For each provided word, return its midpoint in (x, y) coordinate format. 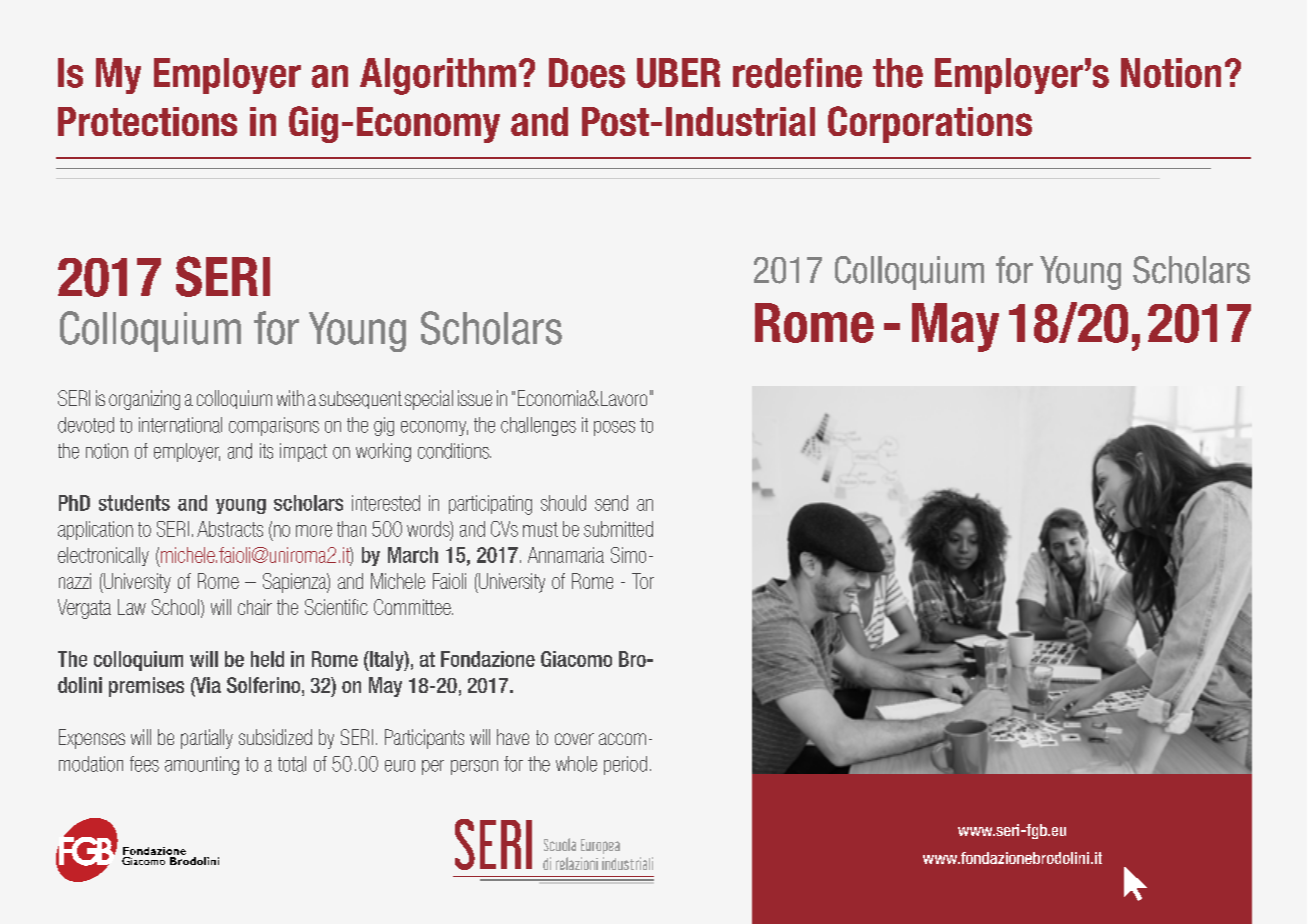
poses (614, 428)
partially (207, 739)
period (625, 765)
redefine (797, 73)
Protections (147, 121)
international (180, 425)
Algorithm (438, 76)
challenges (538, 426)
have (513, 737)
